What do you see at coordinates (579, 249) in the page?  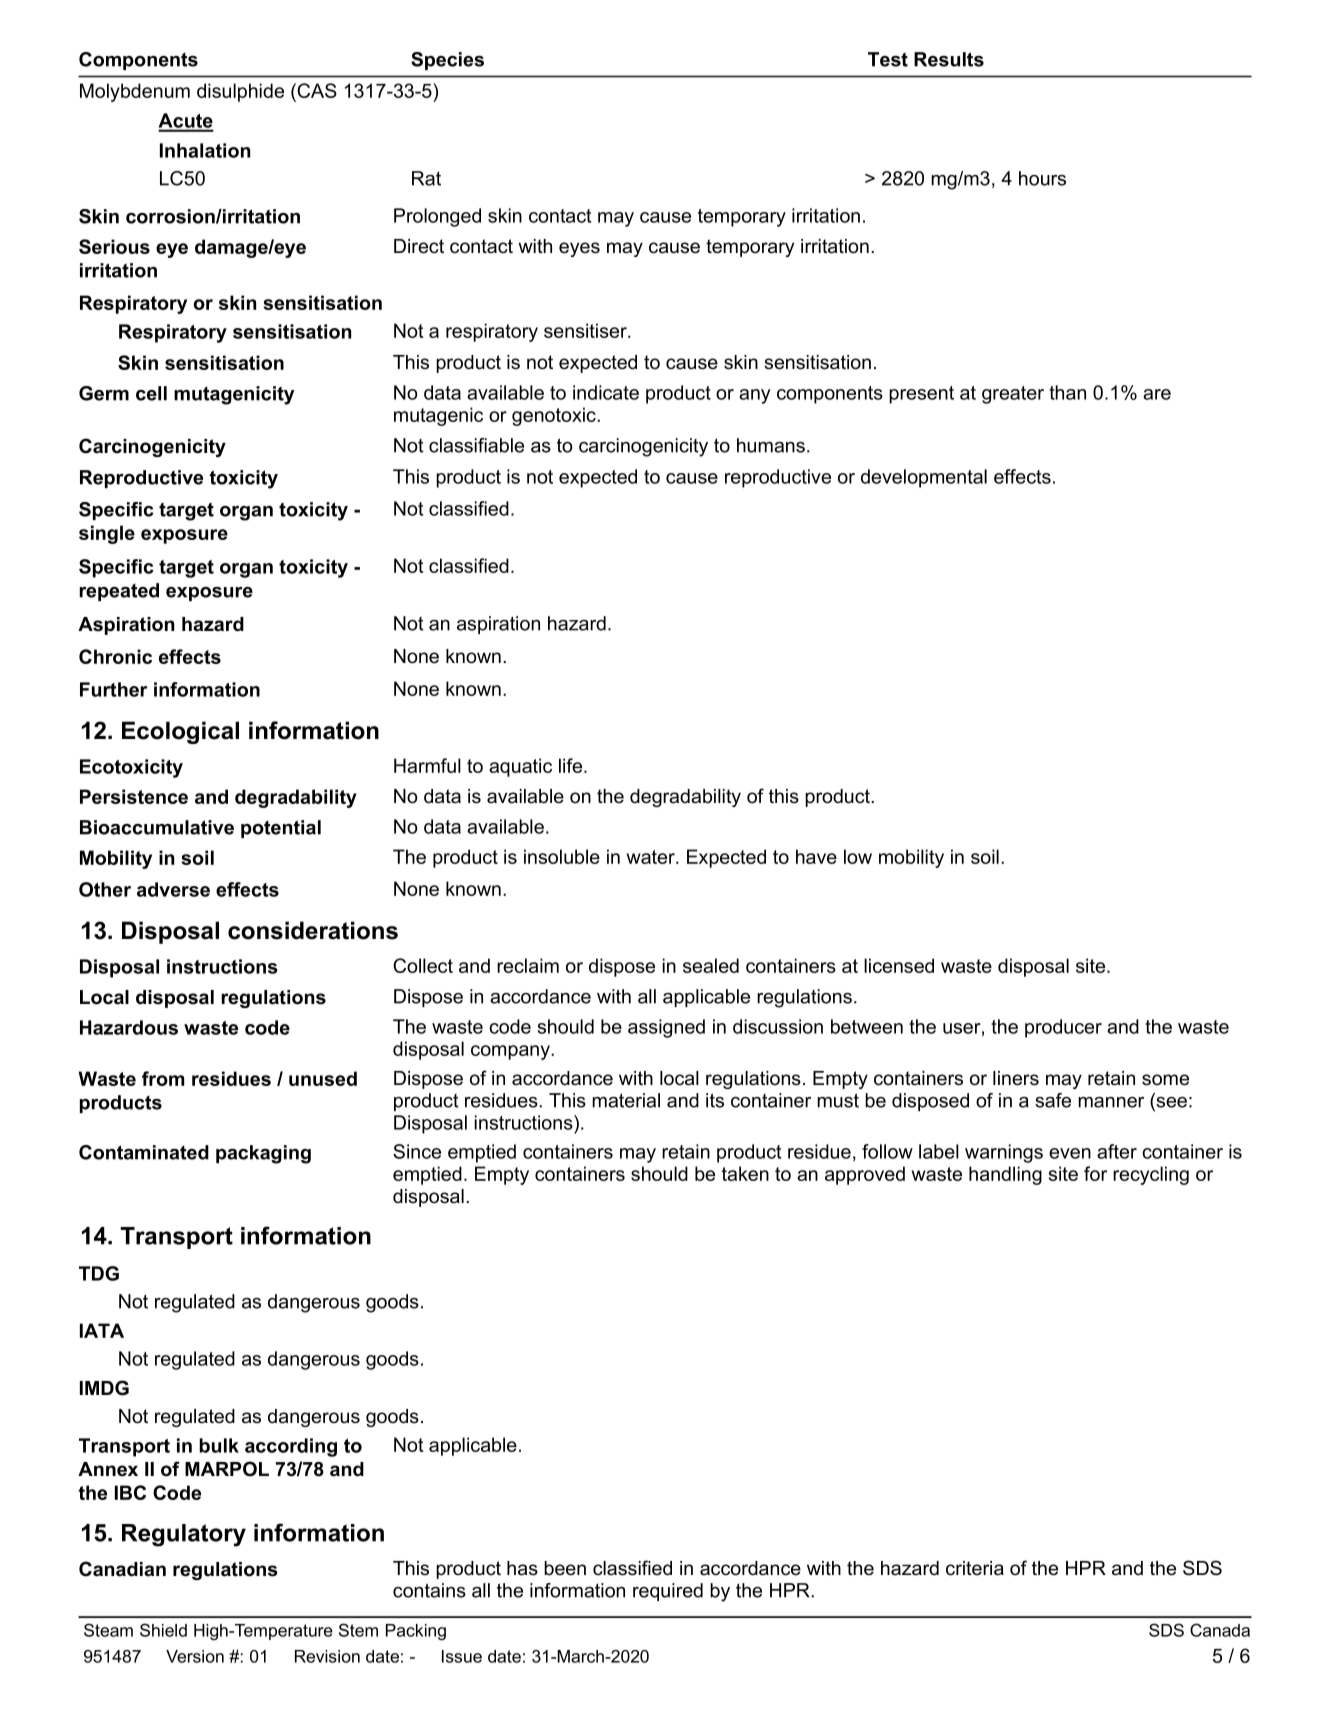 I see `eyes` at bounding box center [579, 249].
